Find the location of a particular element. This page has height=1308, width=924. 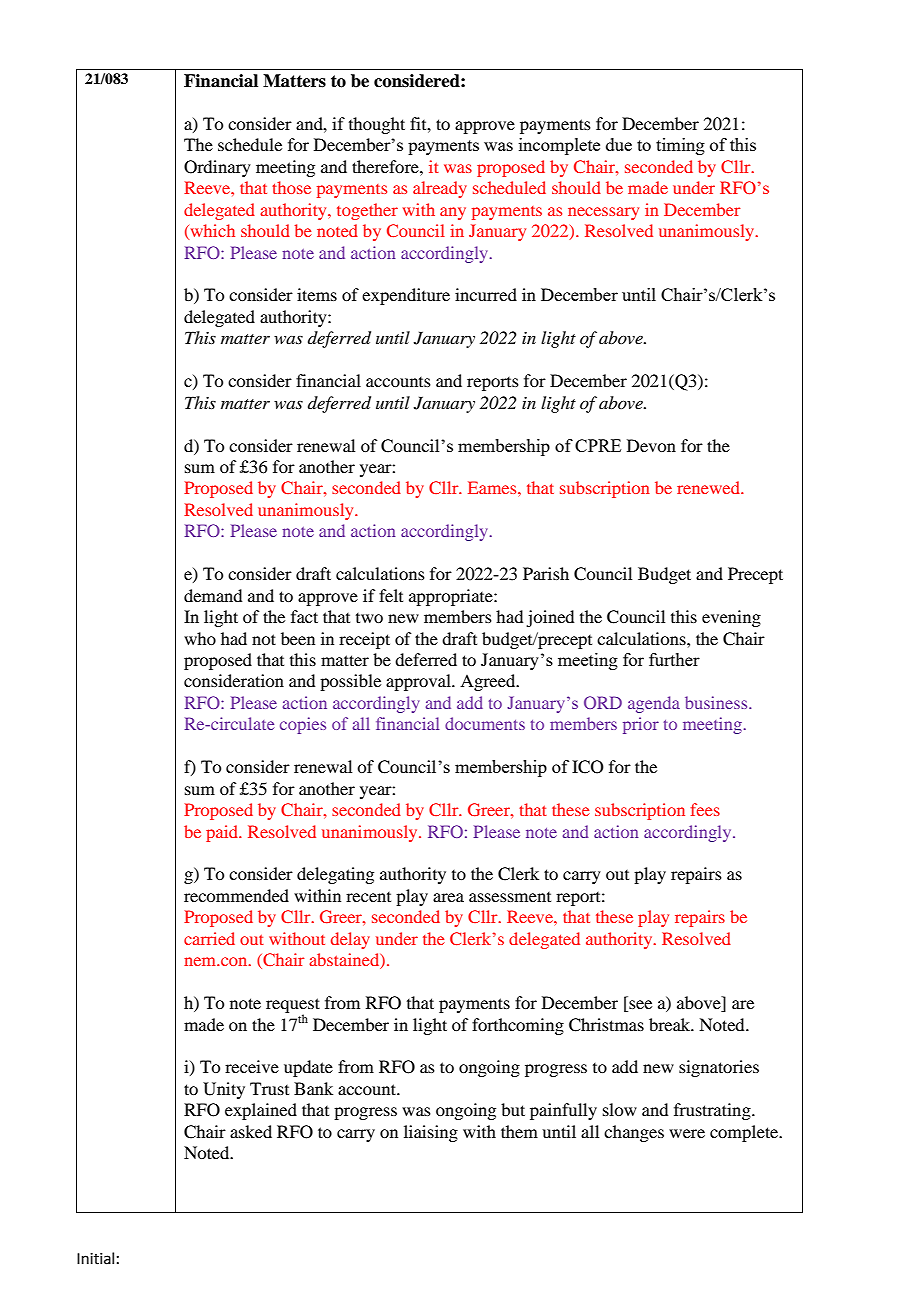

therefore is located at coordinates (386, 166).
